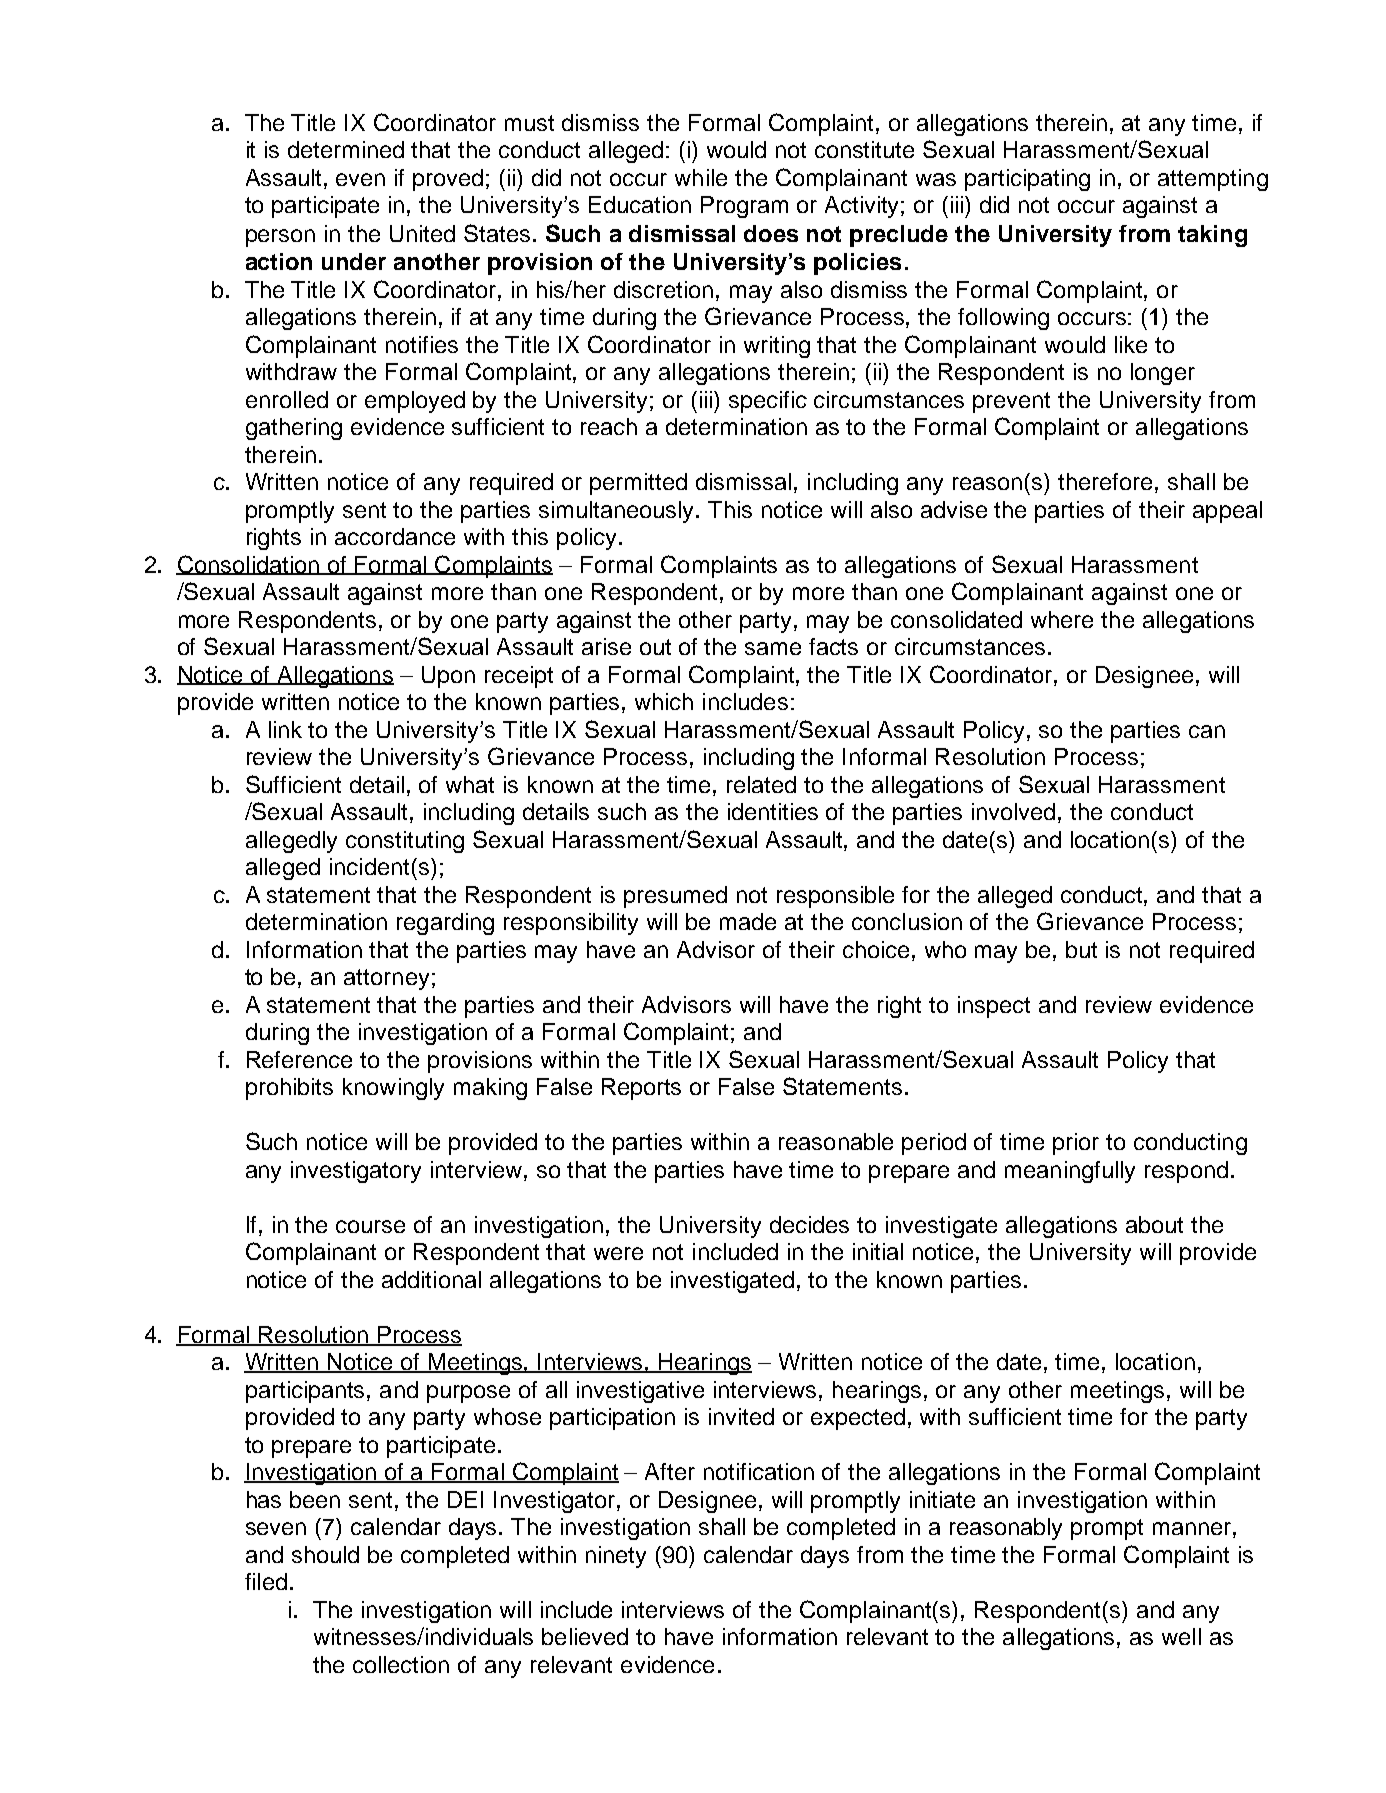 This screenshot has width=1386, height=1793. I want to click on while, so click(701, 177).
